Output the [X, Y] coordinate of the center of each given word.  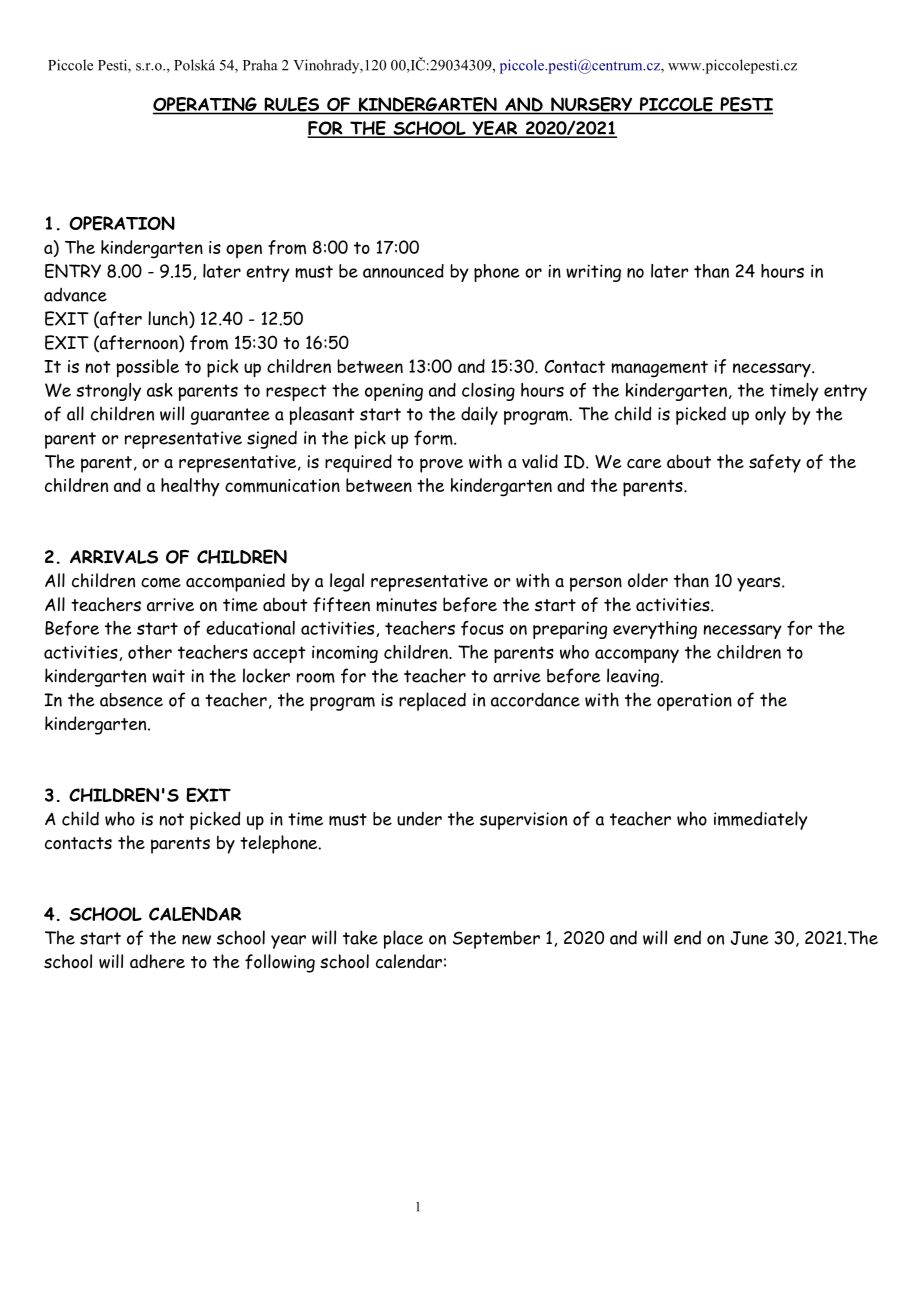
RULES [292, 105]
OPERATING [206, 105]
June [750, 938]
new [196, 940]
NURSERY [592, 105]
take [360, 937]
